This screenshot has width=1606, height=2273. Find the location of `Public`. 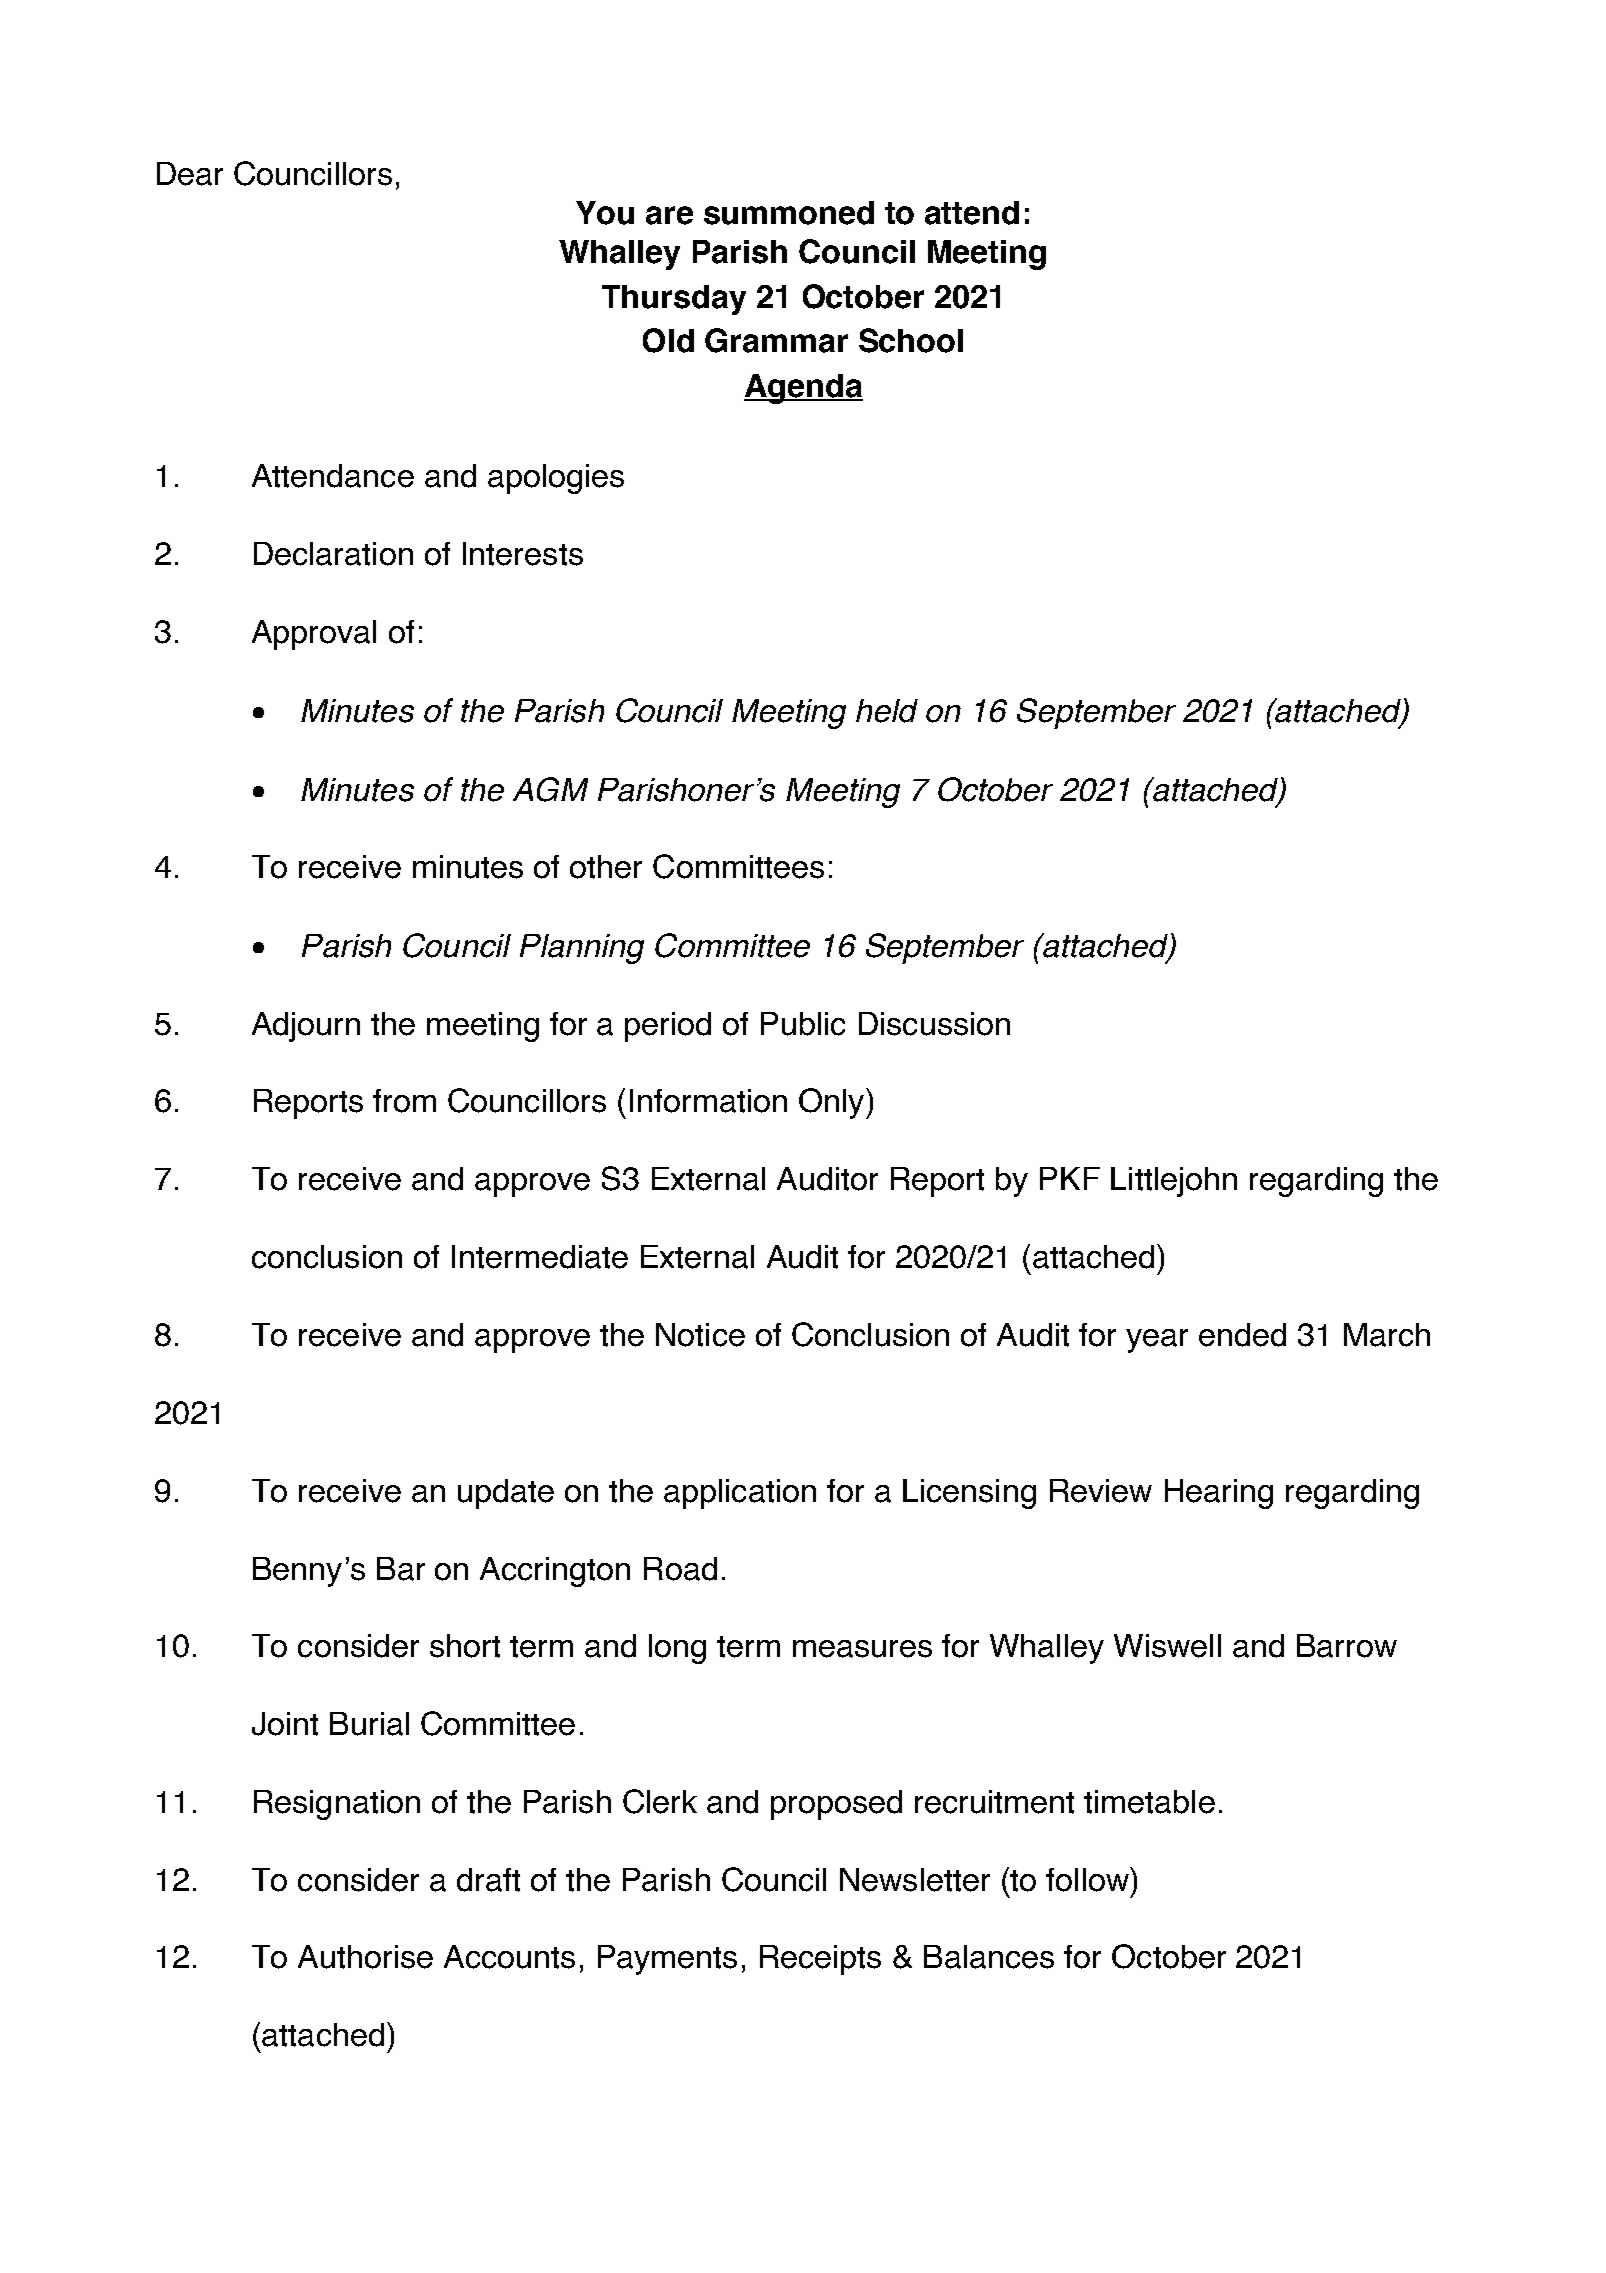

Public is located at coordinates (803, 1024).
